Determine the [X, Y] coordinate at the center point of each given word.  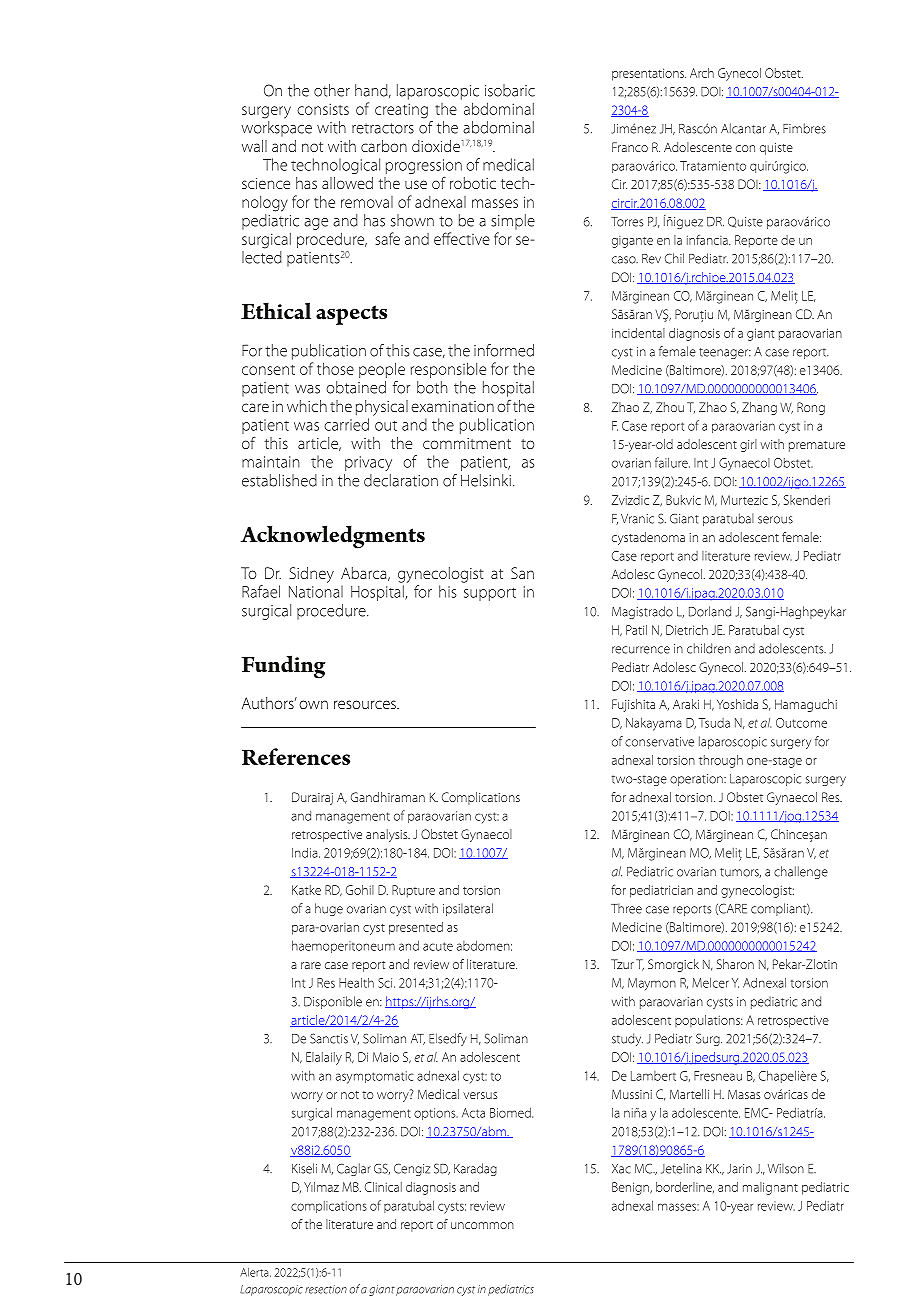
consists [323, 109]
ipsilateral [468, 909]
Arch [702, 73]
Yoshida [737, 704]
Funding [283, 667]
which [307, 406]
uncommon [482, 1225]
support [490, 594]
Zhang [759, 408]
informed [504, 350]
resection [326, 1289]
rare [311, 965]
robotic [473, 183]
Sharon [735, 964]
